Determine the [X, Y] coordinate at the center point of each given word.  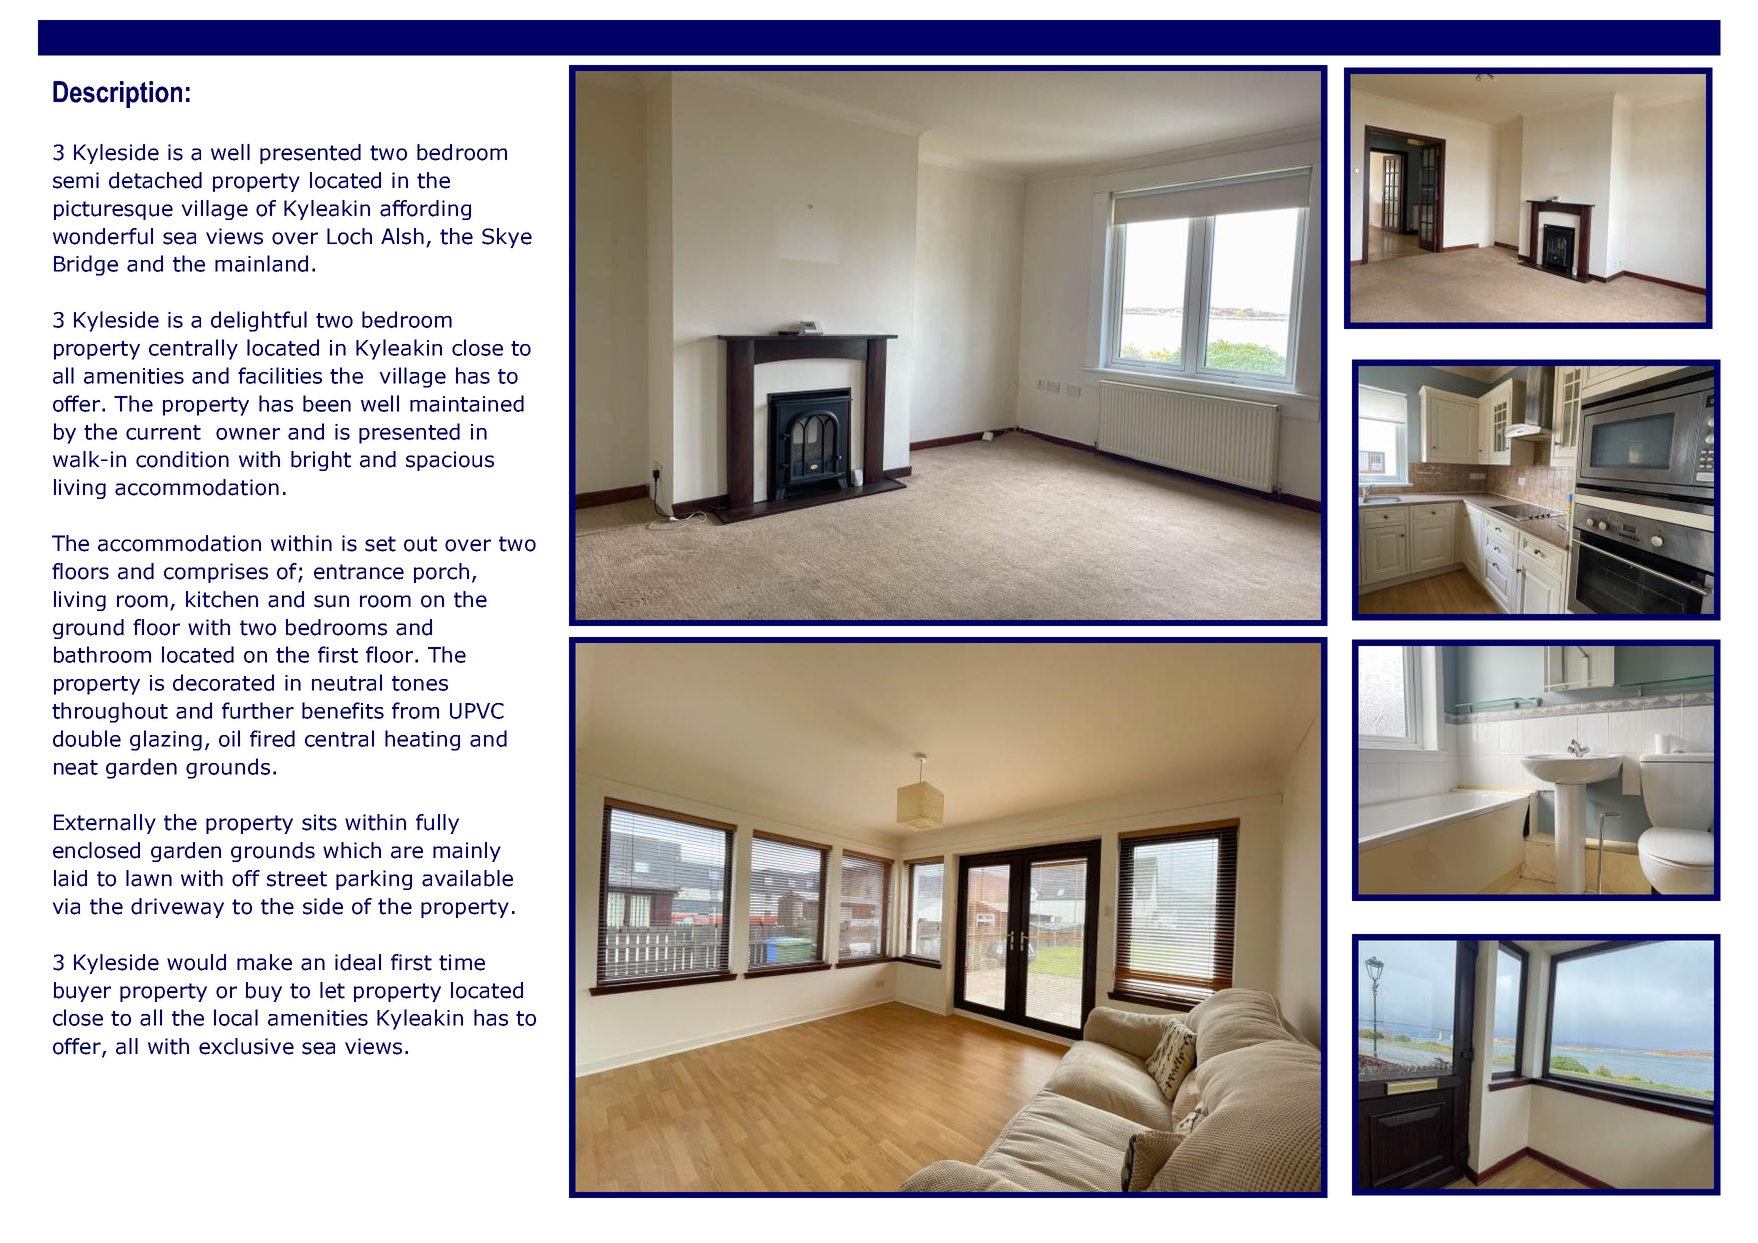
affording [425, 210]
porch [441, 573]
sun [331, 601]
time [462, 962]
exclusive [246, 1046]
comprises [216, 573]
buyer [82, 992]
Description [117, 94]
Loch [349, 236]
